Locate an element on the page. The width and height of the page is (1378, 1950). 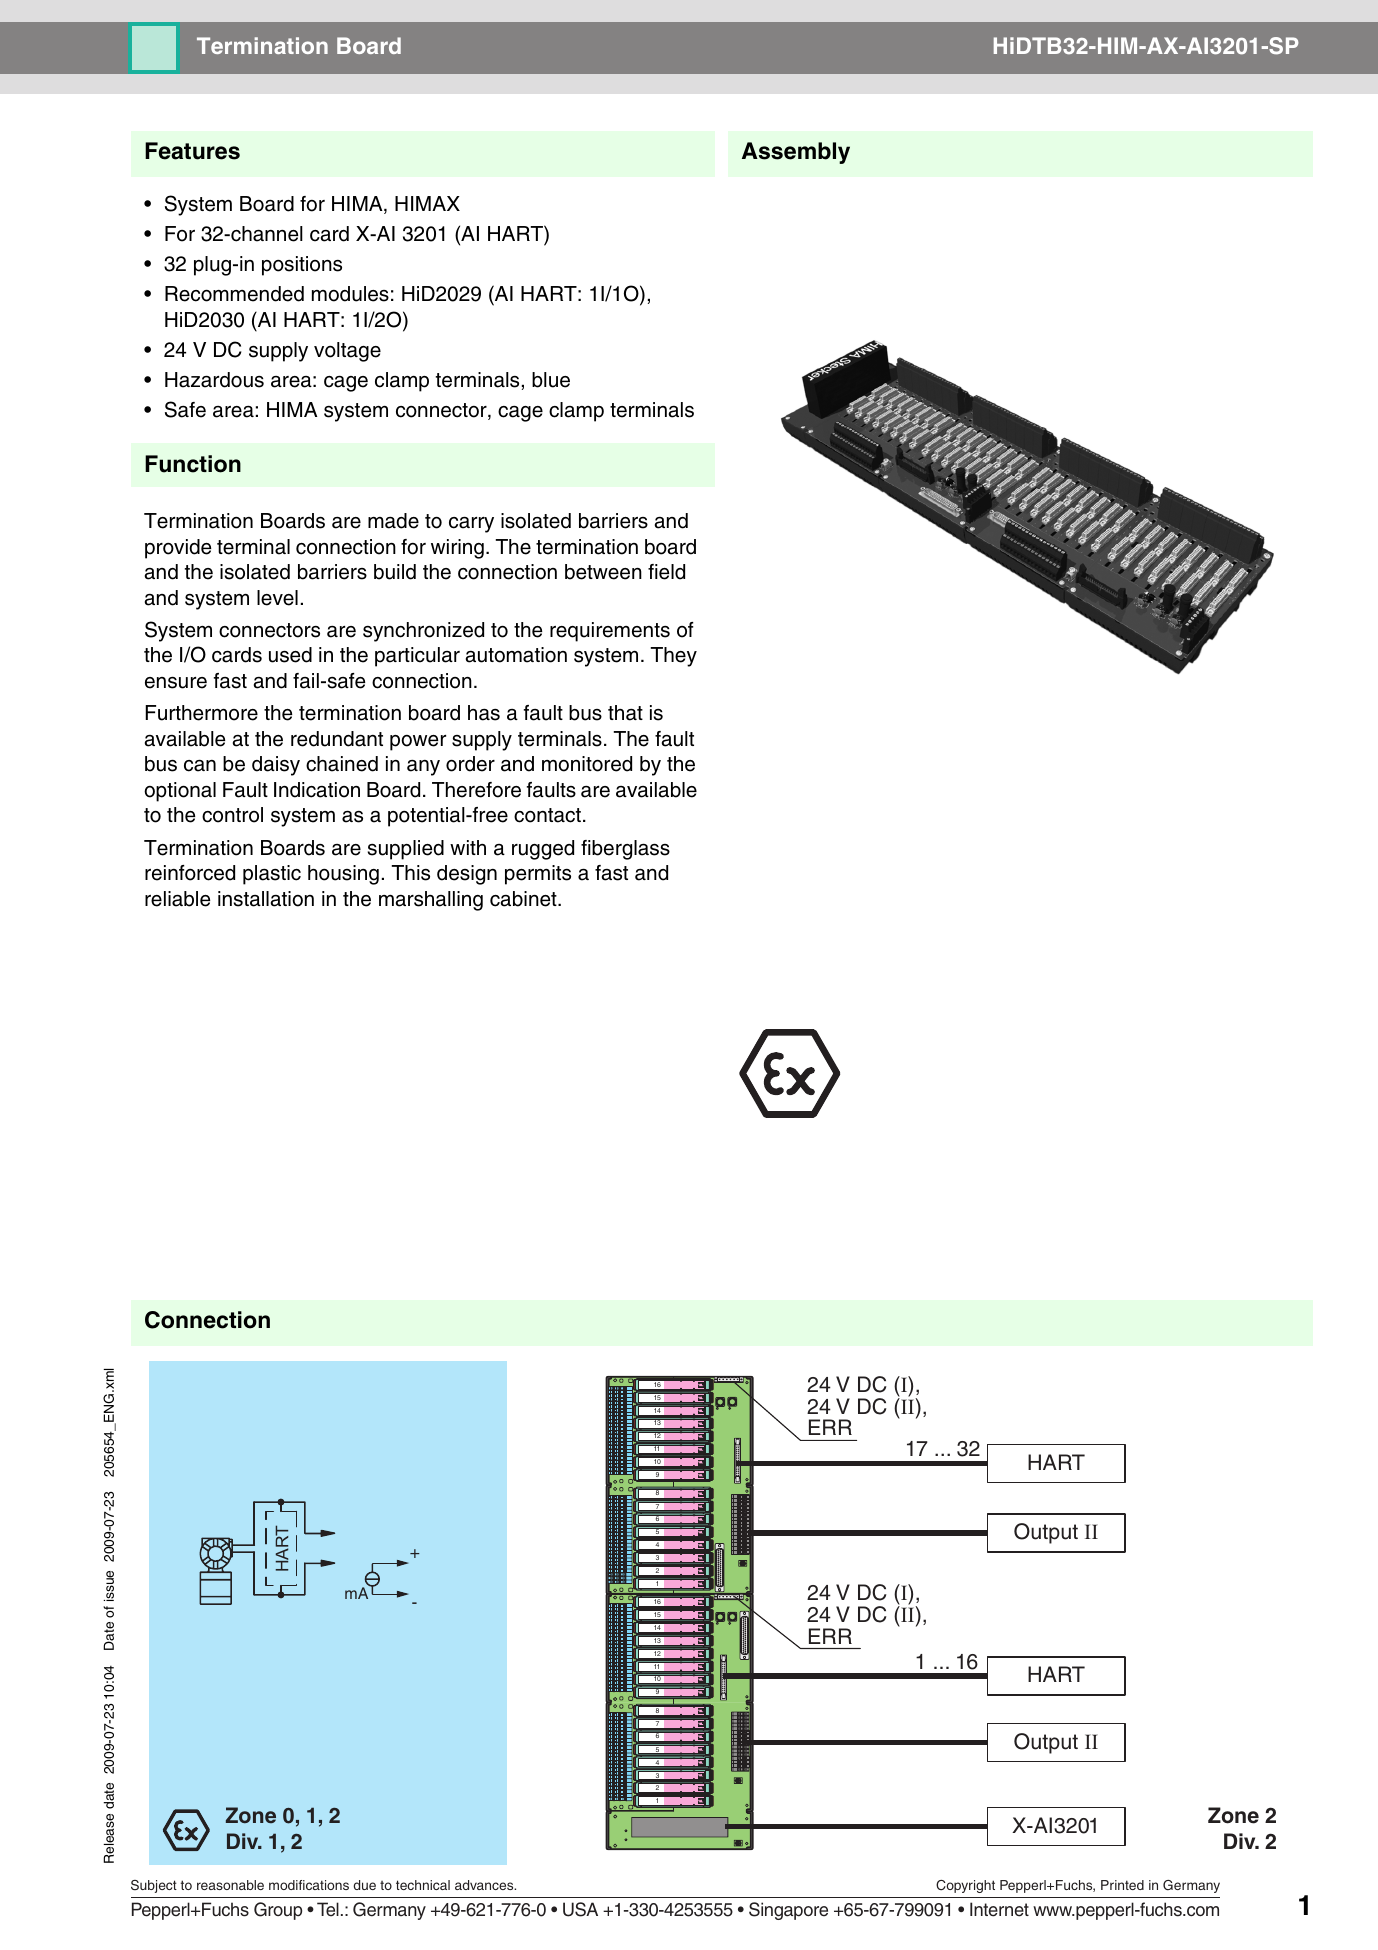
permits is located at coordinates (538, 875).
